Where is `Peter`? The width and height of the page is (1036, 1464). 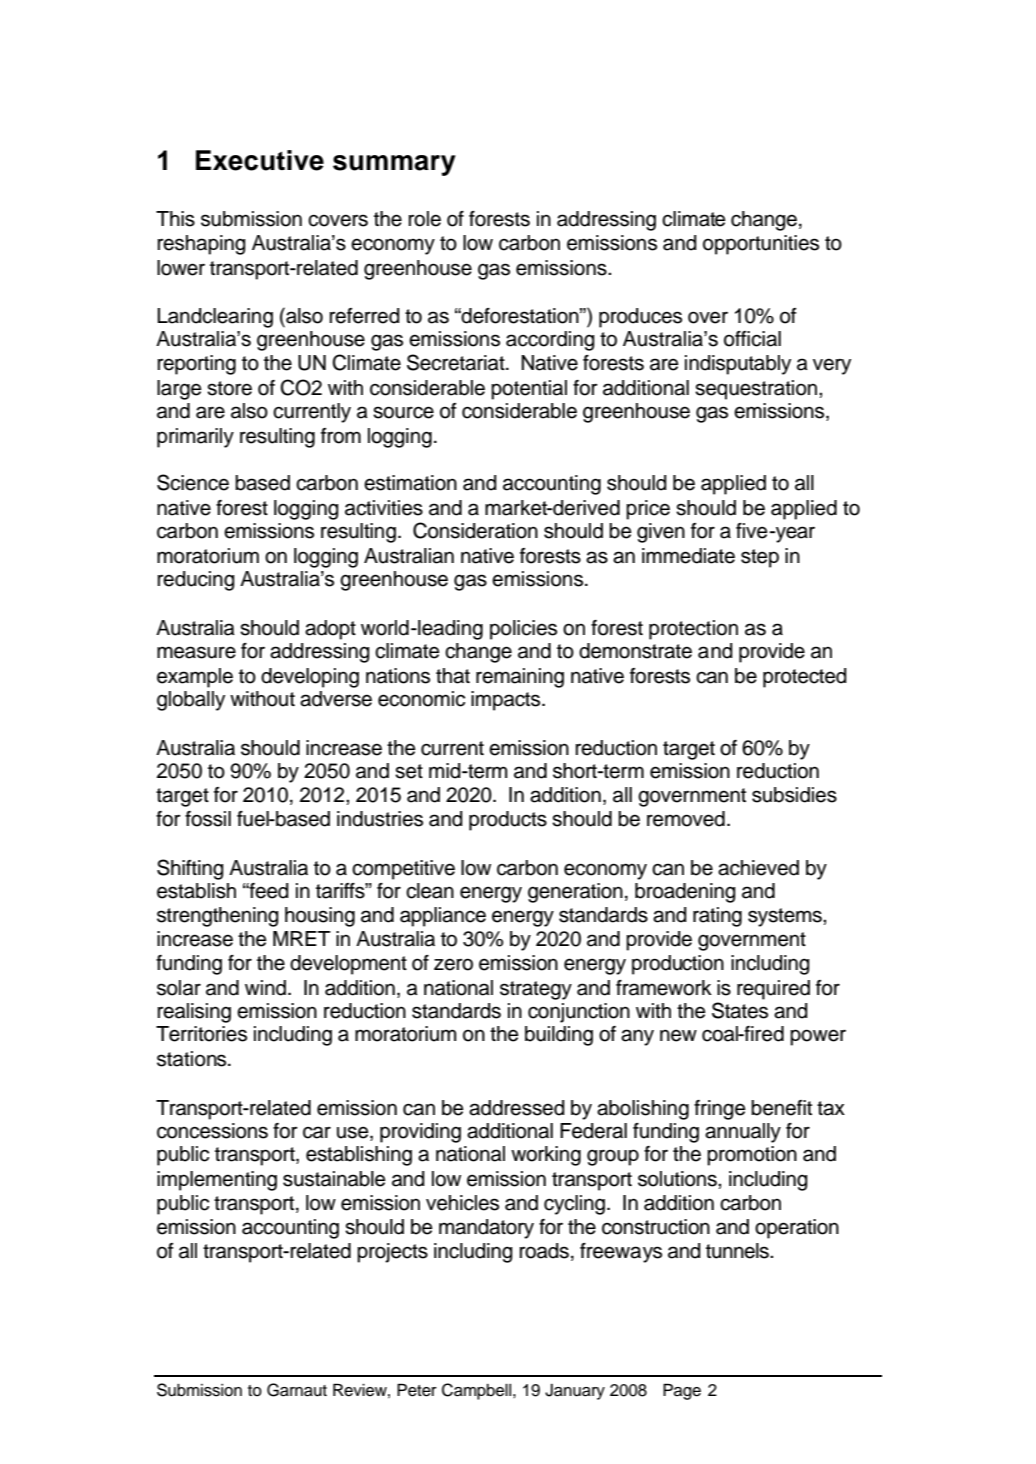 Peter is located at coordinates (417, 1390).
